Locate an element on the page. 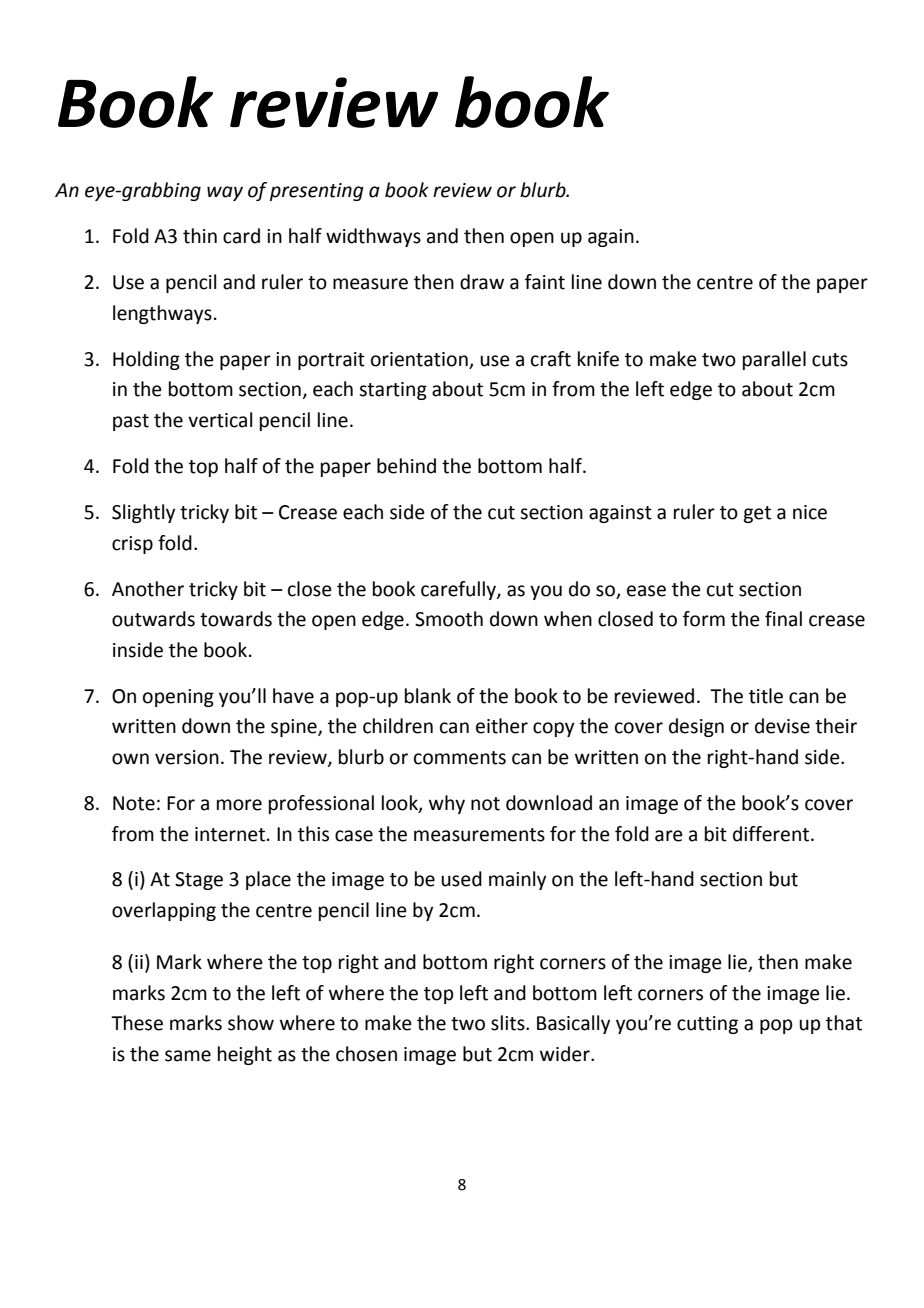 This image has width=924, height=1308. why is located at coordinates (447, 804).
